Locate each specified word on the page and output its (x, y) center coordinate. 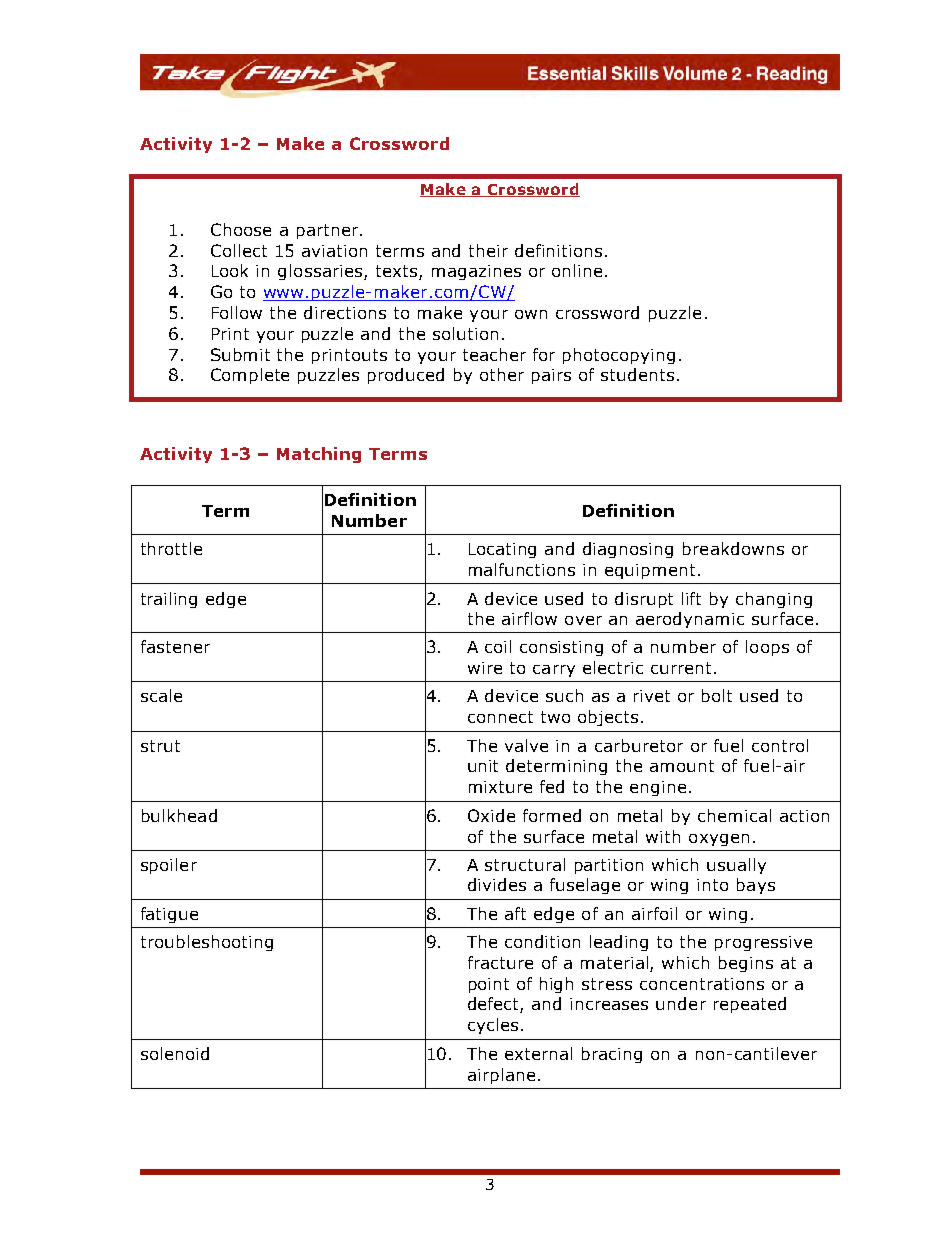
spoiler (169, 866)
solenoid (175, 1053)
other (502, 374)
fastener (175, 646)
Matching (319, 455)
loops (767, 648)
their (488, 250)
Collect (239, 250)
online (577, 270)
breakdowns (733, 548)
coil (498, 646)
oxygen (719, 840)
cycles (493, 1026)
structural (525, 864)
